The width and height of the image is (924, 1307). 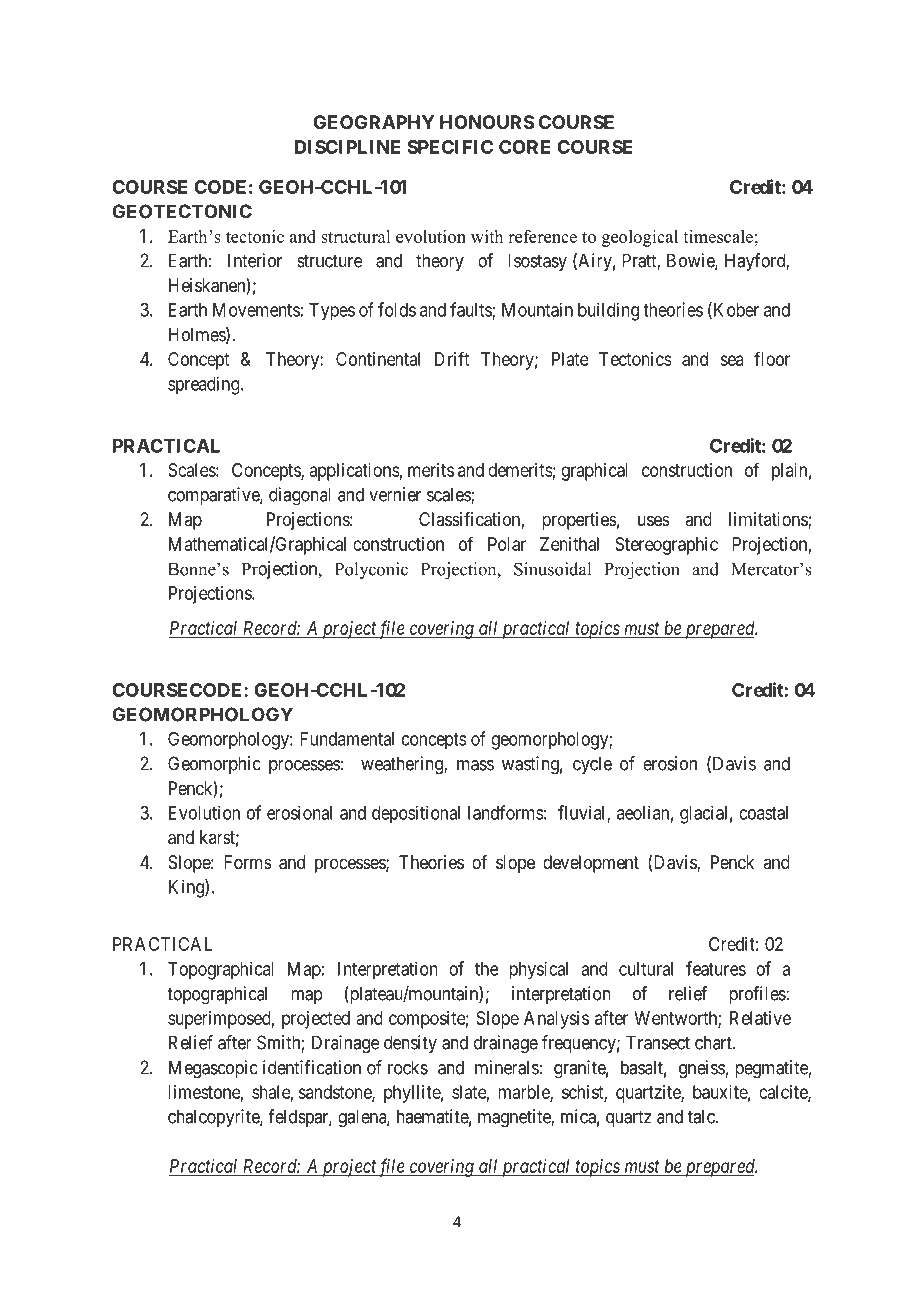 What do you see at coordinates (763, 813) in the image?
I see `coastal` at bounding box center [763, 813].
